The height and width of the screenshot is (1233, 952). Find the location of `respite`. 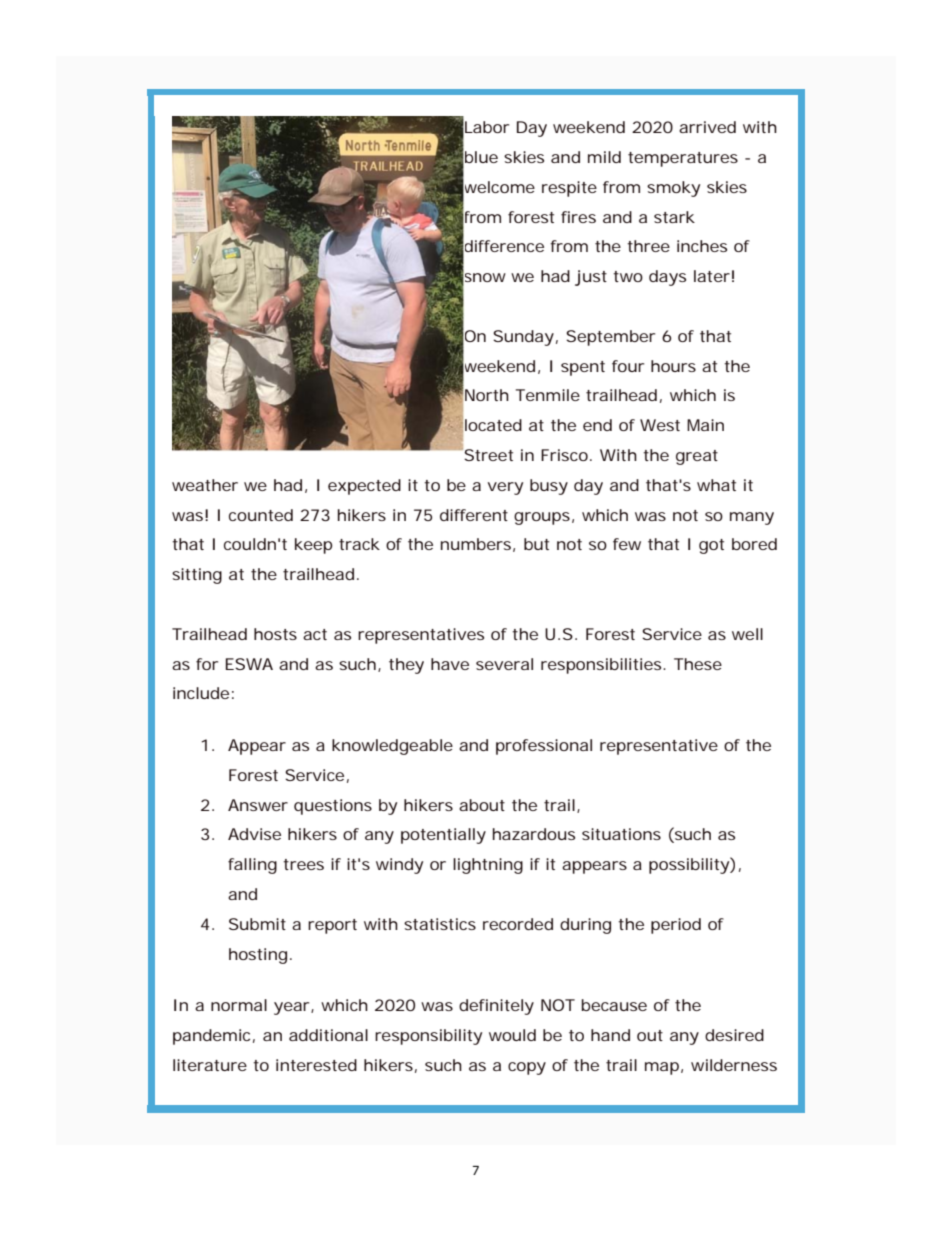

respite is located at coordinates (569, 189).
